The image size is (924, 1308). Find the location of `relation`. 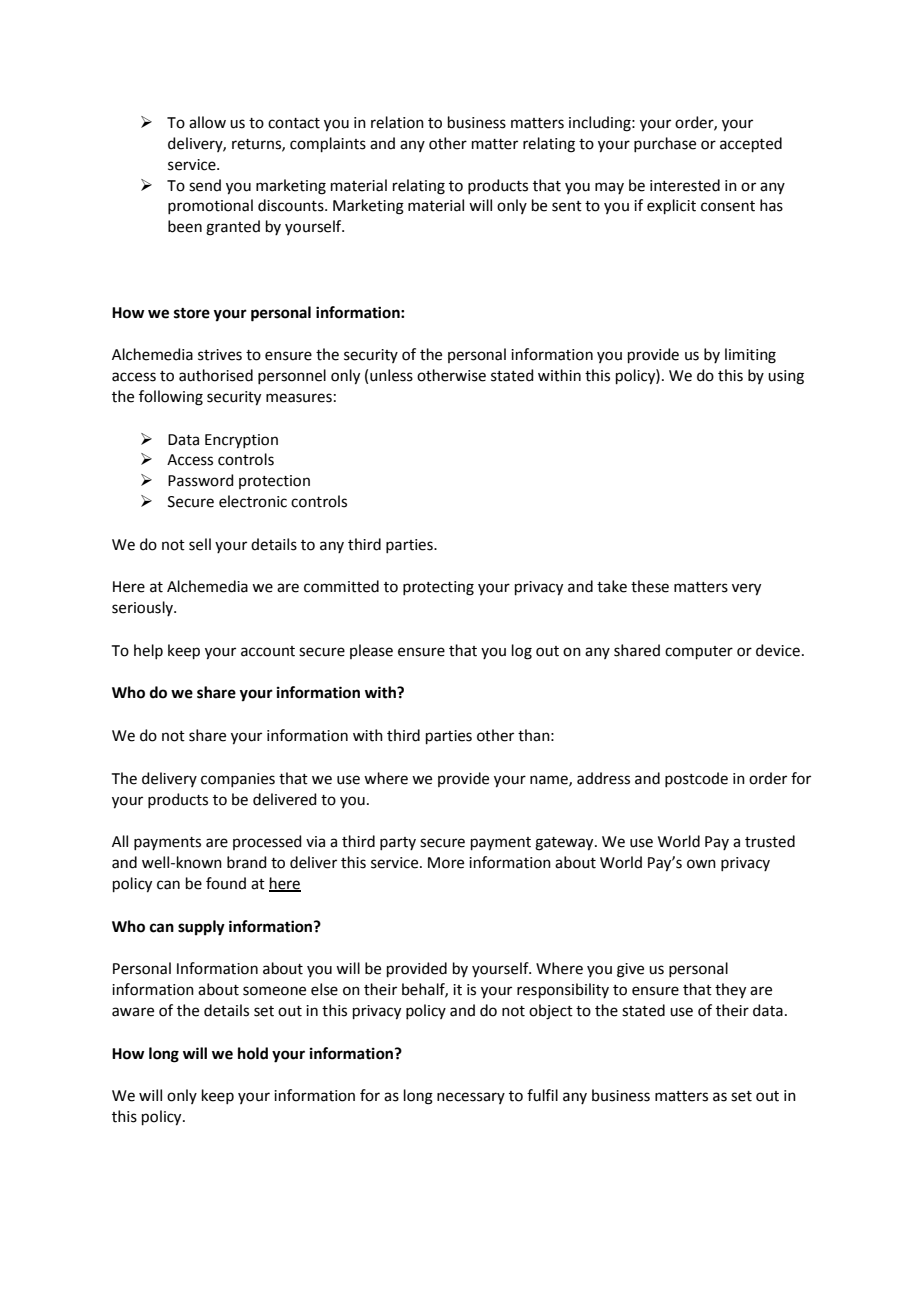

relation is located at coordinates (397, 122).
